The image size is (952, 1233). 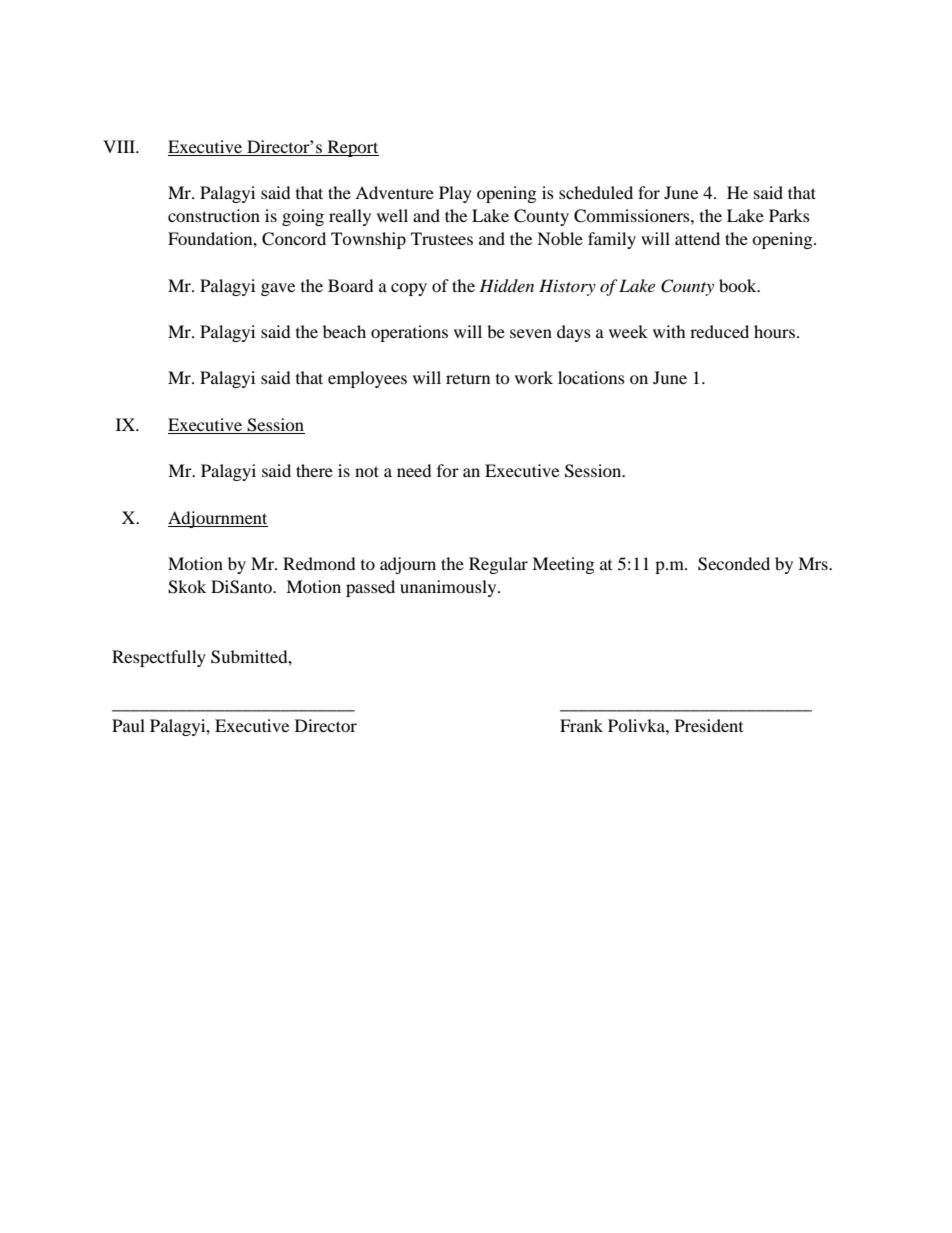 What do you see at coordinates (128, 725) in the image?
I see `Paul` at bounding box center [128, 725].
